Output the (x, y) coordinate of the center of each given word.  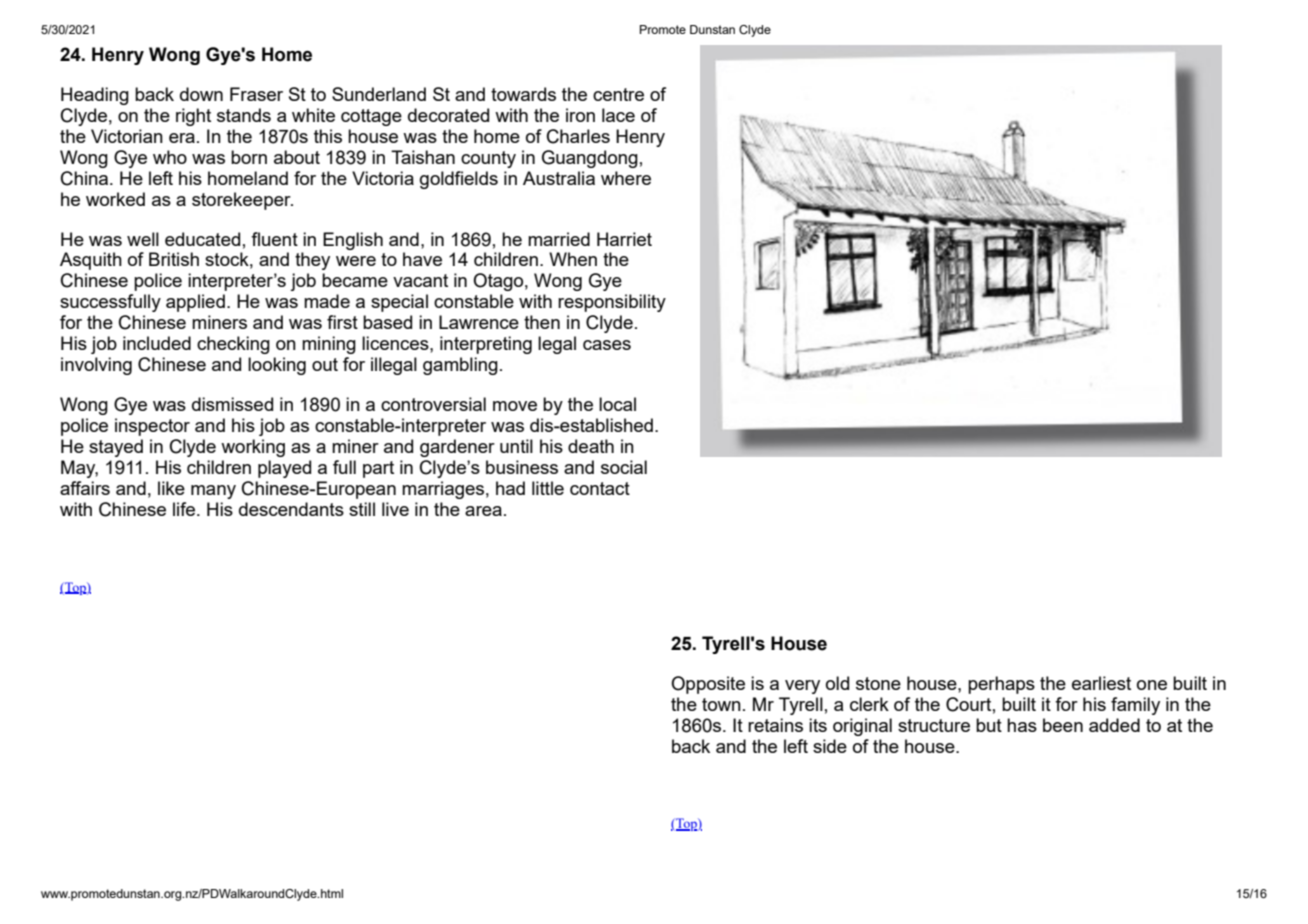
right (193, 117)
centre (618, 94)
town (721, 704)
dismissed (232, 404)
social (624, 467)
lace (618, 115)
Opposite (708, 685)
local (617, 404)
